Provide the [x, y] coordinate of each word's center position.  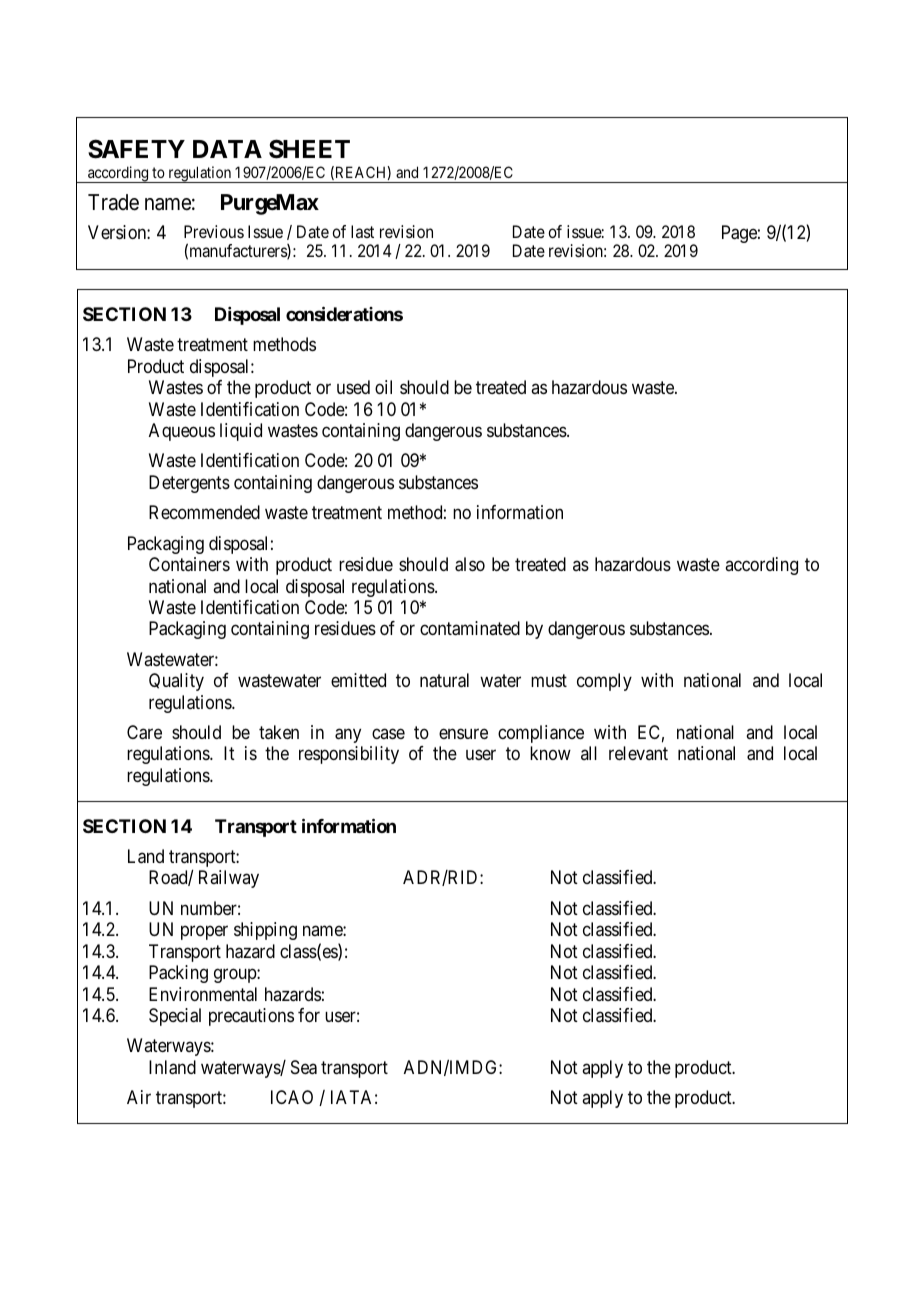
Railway [229, 879]
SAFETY [136, 149]
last [362, 231]
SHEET [309, 149]
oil [383, 387]
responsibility [349, 755]
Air [139, 1097]
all [589, 753]
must [549, 680]
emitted [358, 680]
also [470, 564]
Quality [176, 682]
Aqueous [182, 432]
